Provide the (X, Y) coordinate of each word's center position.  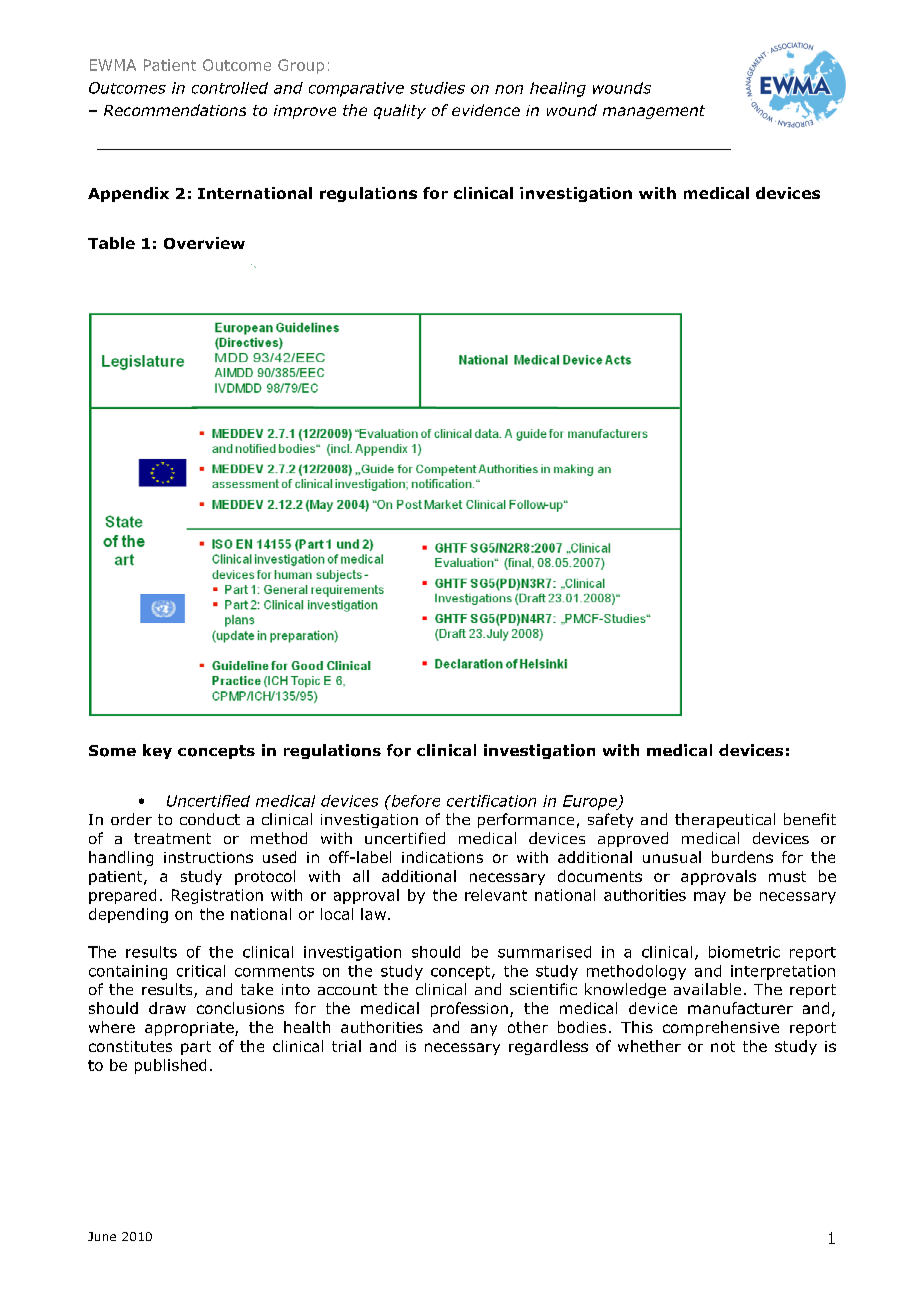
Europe (591, 802)
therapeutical (725, 820)
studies (437, 88)
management (654, 112)
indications (442, 857)
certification (491, 801)
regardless (548, 1047)
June (102, 1236)
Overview (204, 243)
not (723, 1046)
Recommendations (175, 110)
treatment (172, 838)
